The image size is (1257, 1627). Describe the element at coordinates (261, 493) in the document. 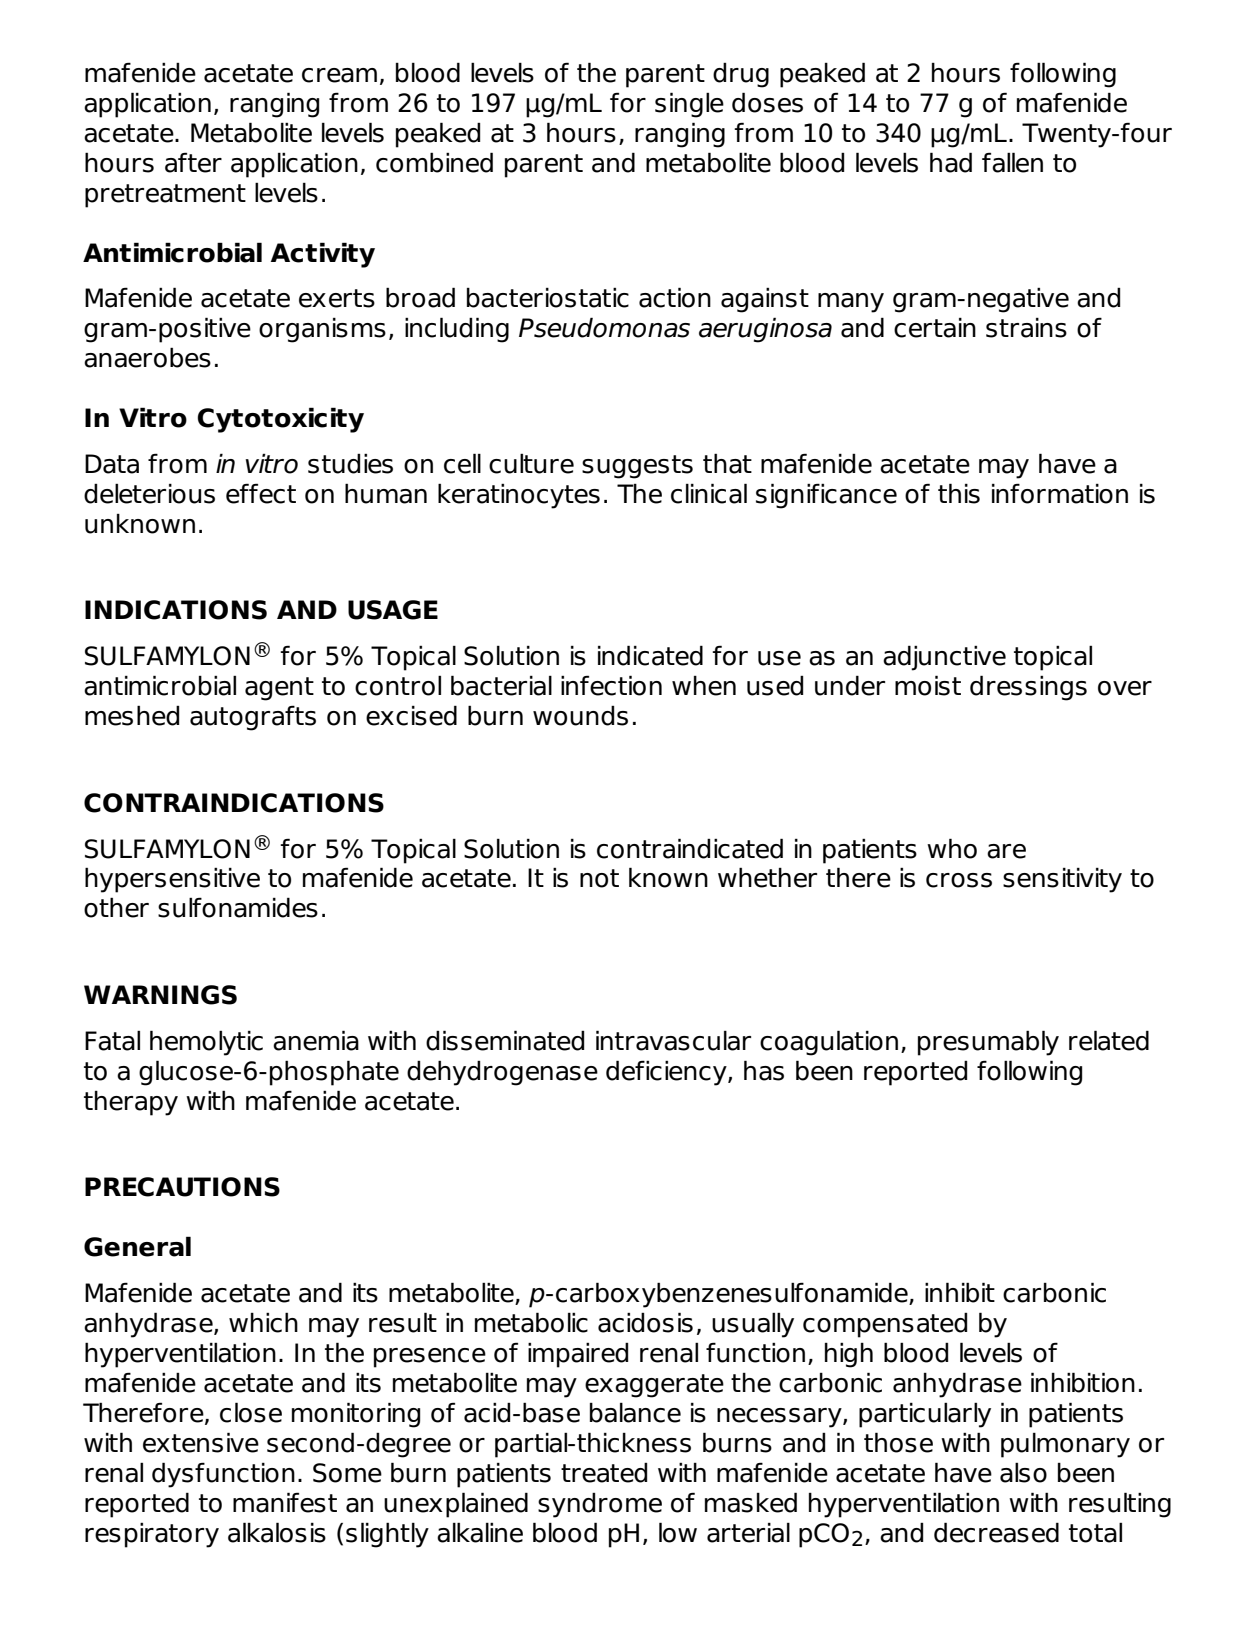

I see `effect` at that location.
